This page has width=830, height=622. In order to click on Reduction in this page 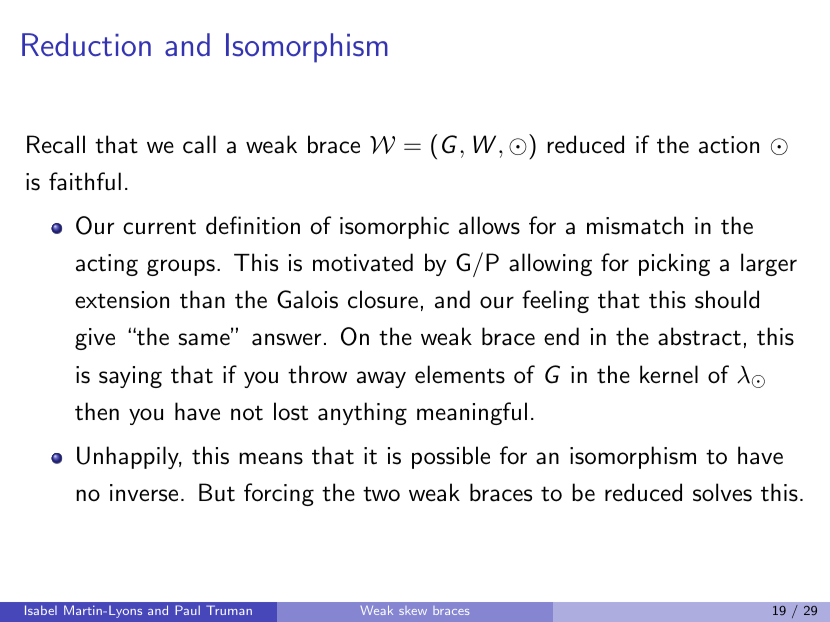, I will do `click(86, 44)`.
